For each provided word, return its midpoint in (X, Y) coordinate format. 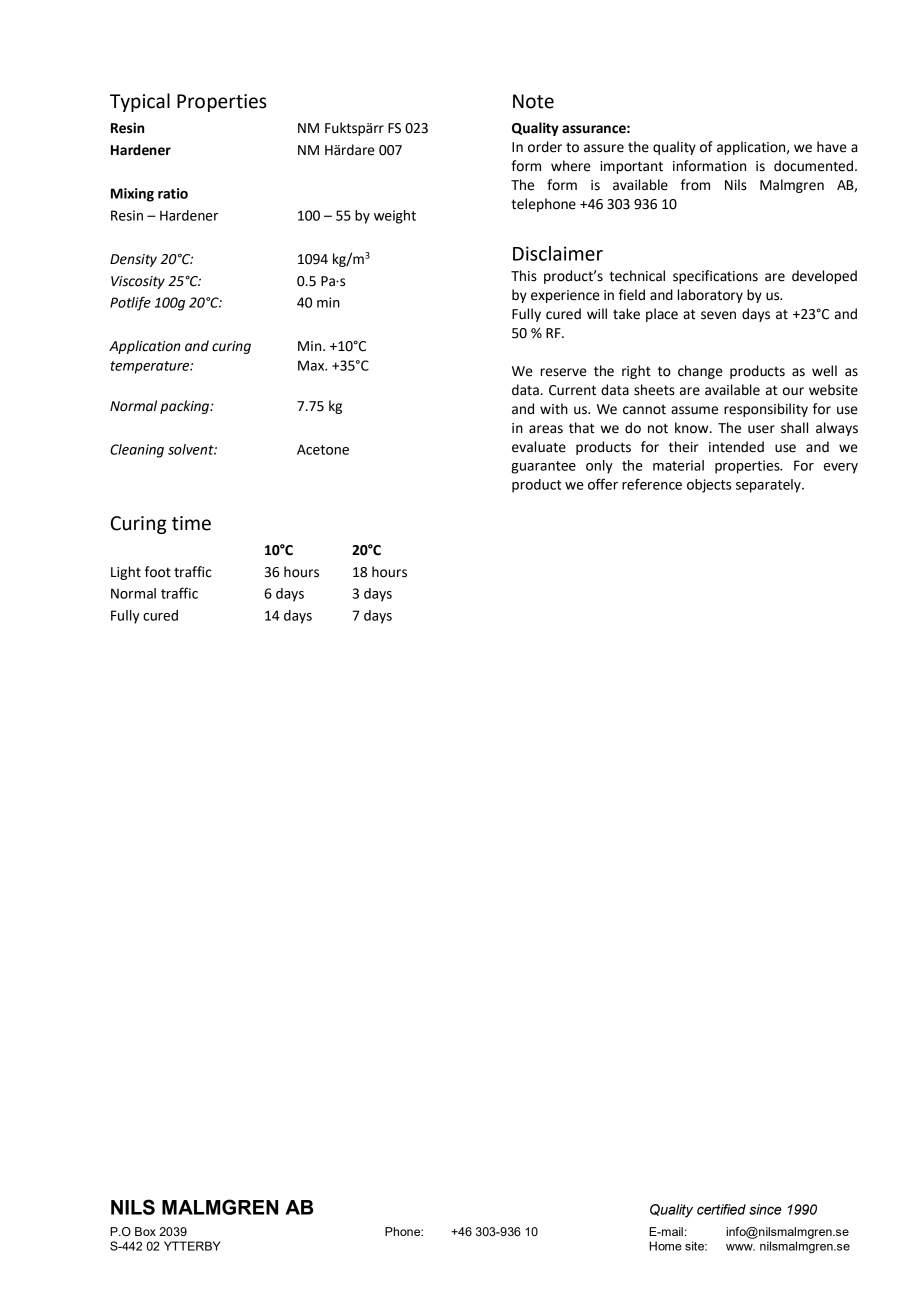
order (545, 147)
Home (665, 1246)
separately (769, 486)
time (191, 523)
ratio (173, 193)
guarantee (543, 467)
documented (813, 166)
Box (145, 1231)
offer (603, 484)
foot (158, 572)
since (765, 1209)
